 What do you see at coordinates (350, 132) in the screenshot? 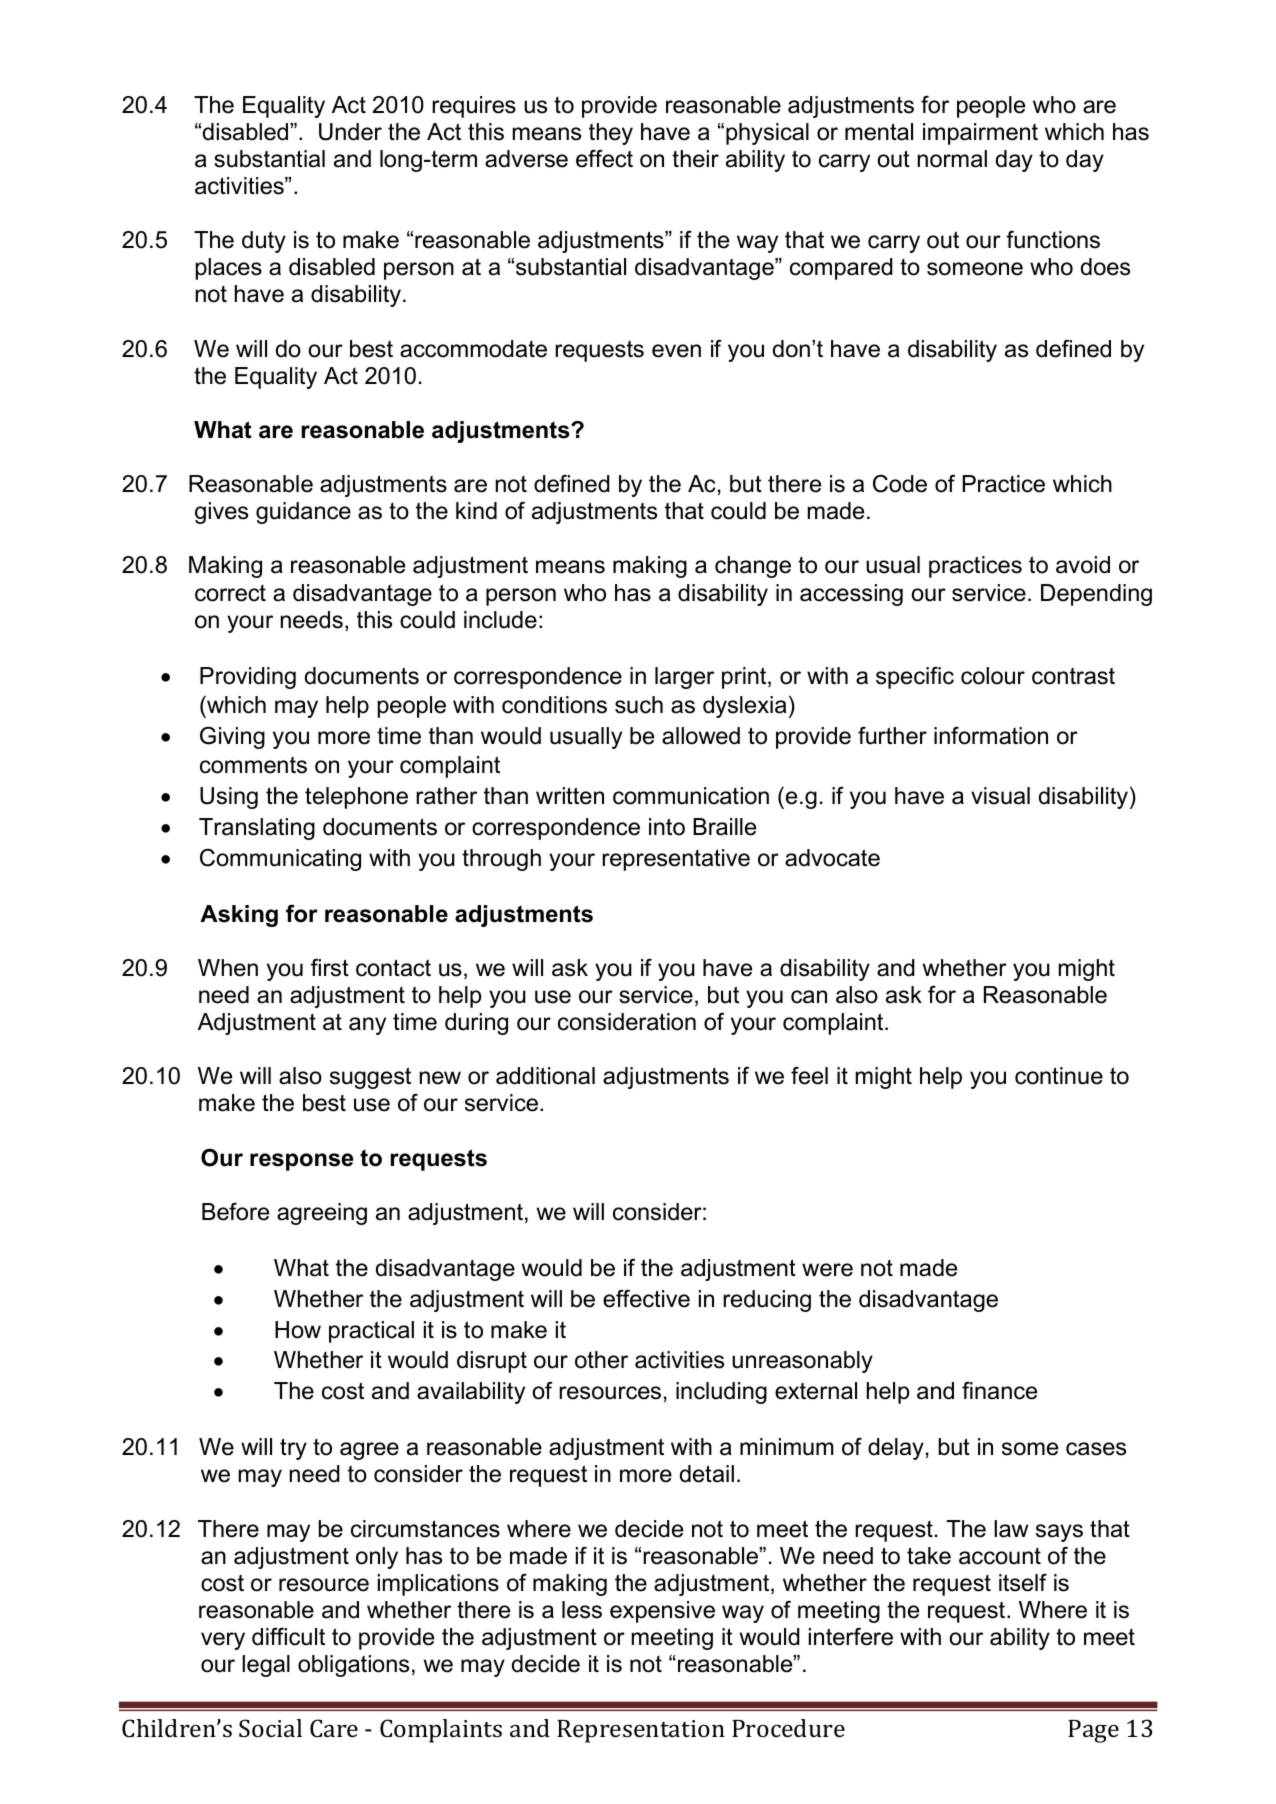
I see `Under` at bounding box center [350, 132].
